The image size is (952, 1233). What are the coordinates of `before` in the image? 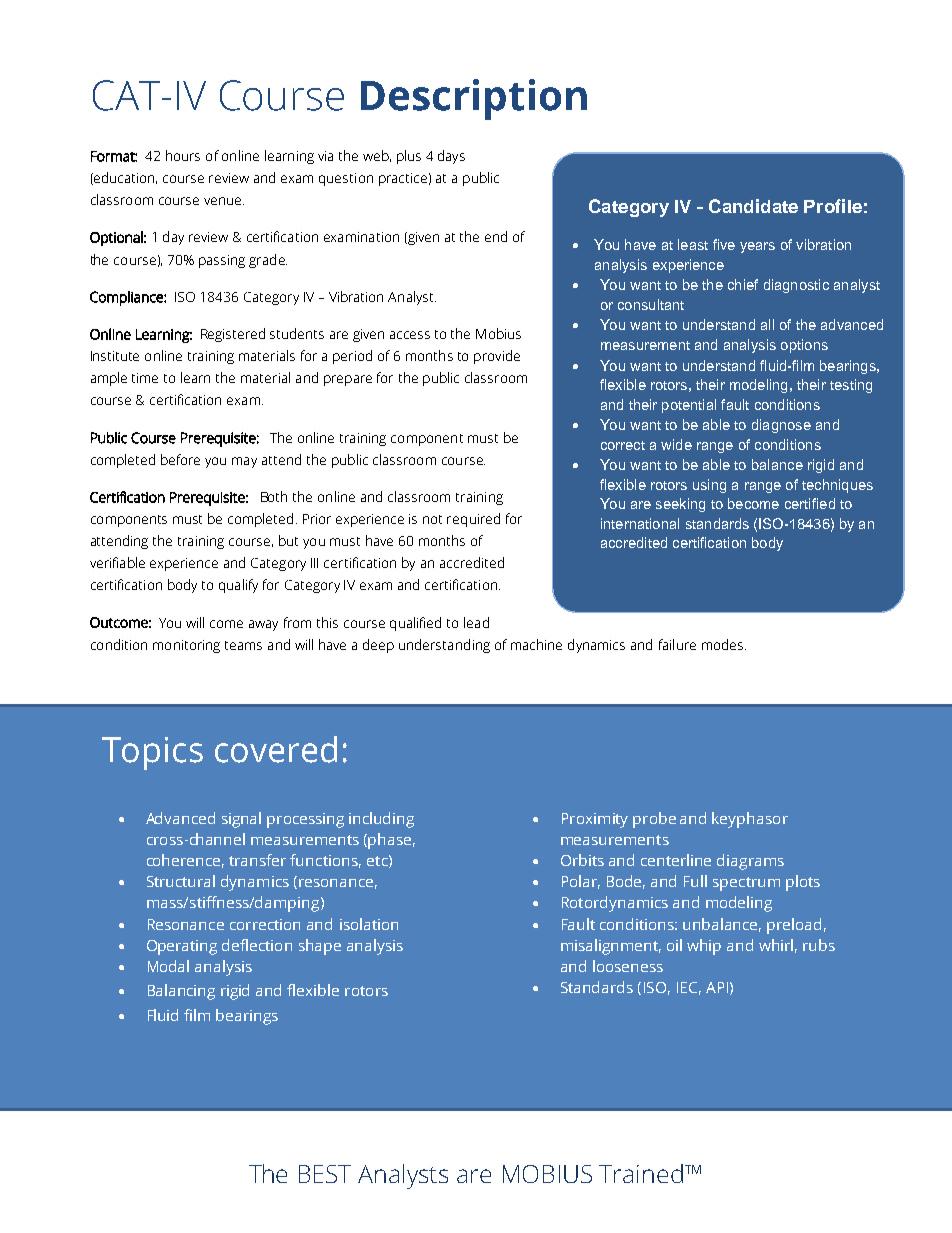 It's located at (180, 459).
